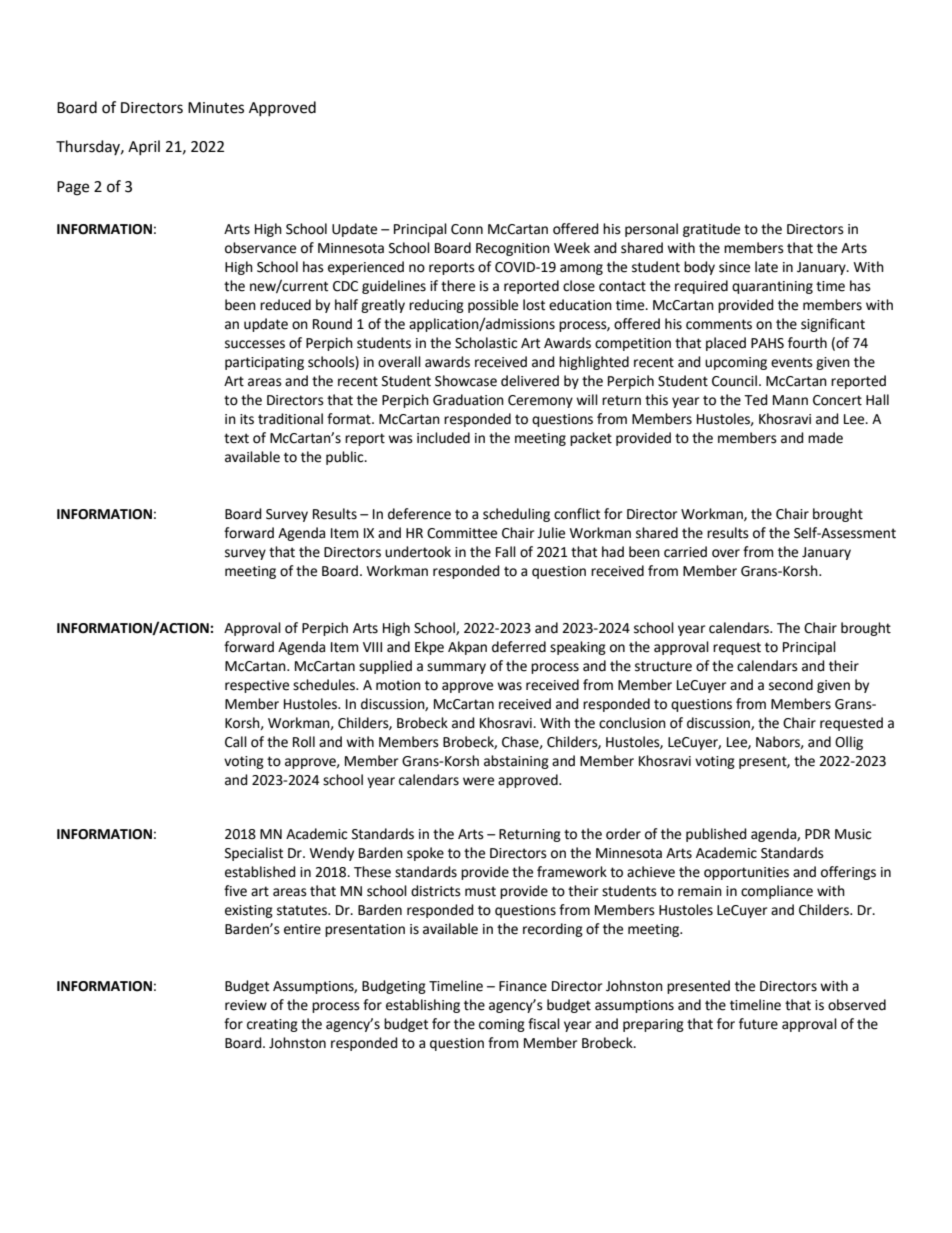 The image size is (952, 1233). What do you see at coordinates (246, 1005) in the page?
I see `review` at bounding box center [246, 1005].
